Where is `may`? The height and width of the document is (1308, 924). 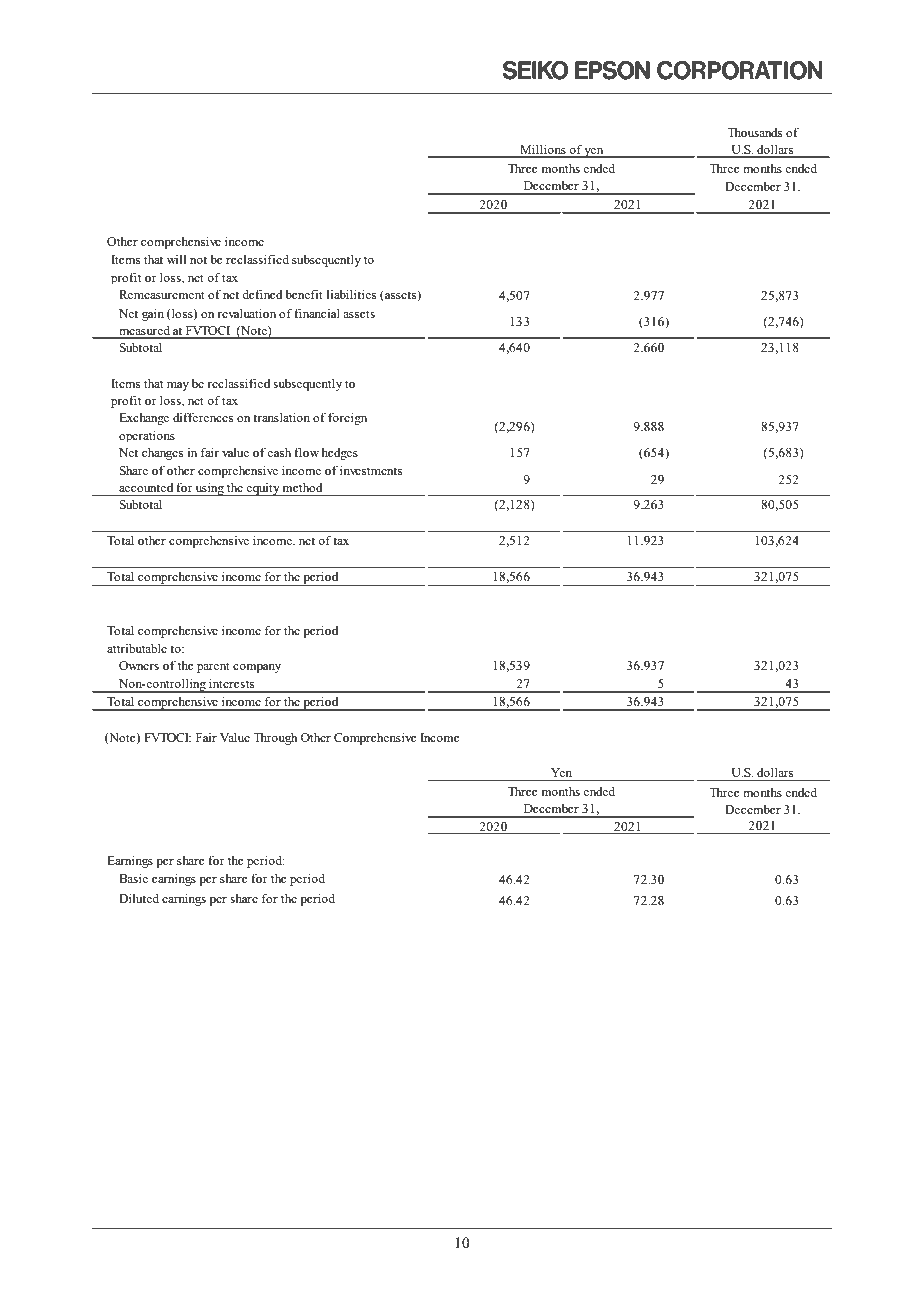
may is located at coordinates (178, 386).
